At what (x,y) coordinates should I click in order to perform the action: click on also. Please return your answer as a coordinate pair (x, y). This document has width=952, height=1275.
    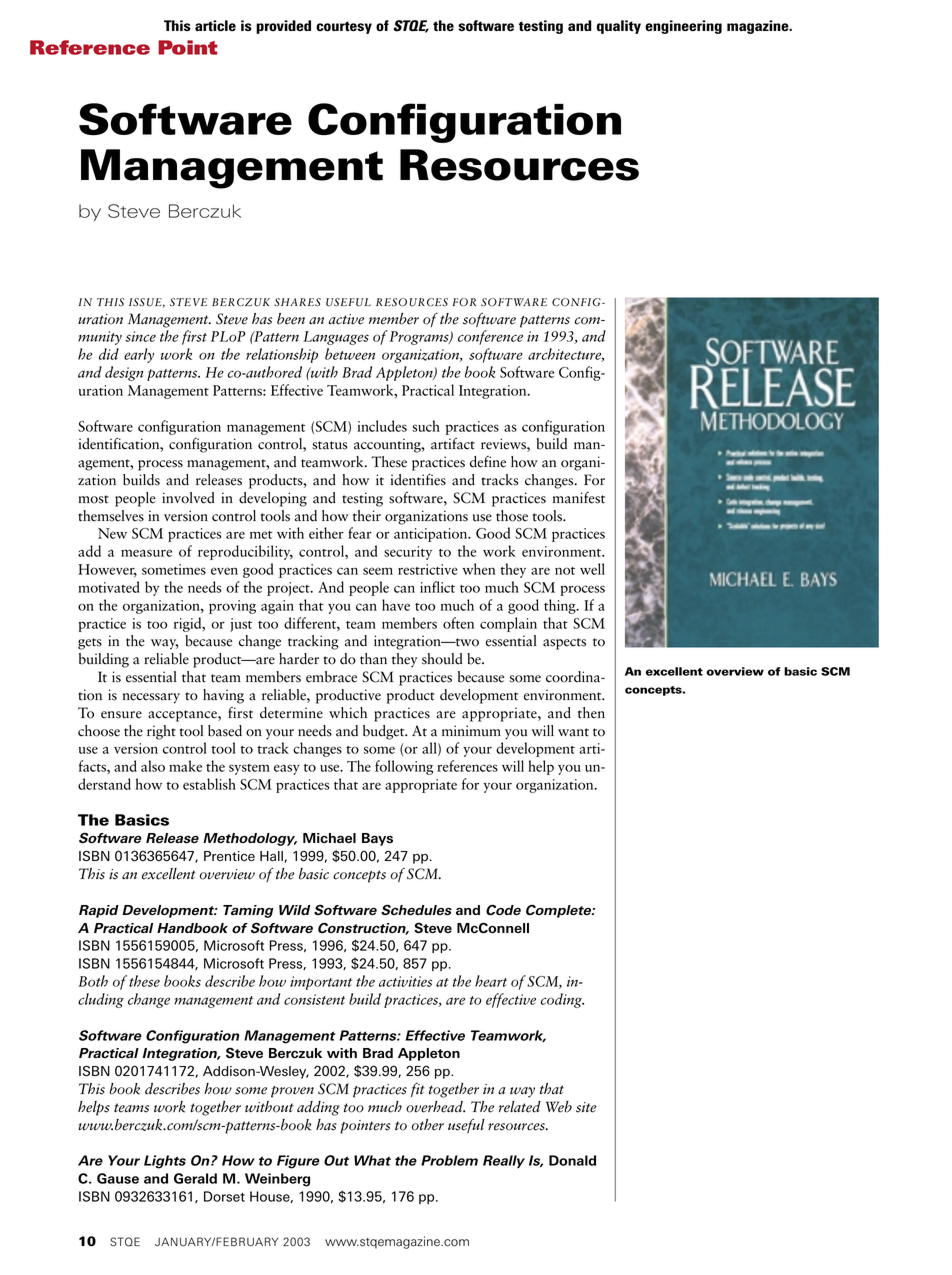
    Looking at the image, I should click on (153, 766).
